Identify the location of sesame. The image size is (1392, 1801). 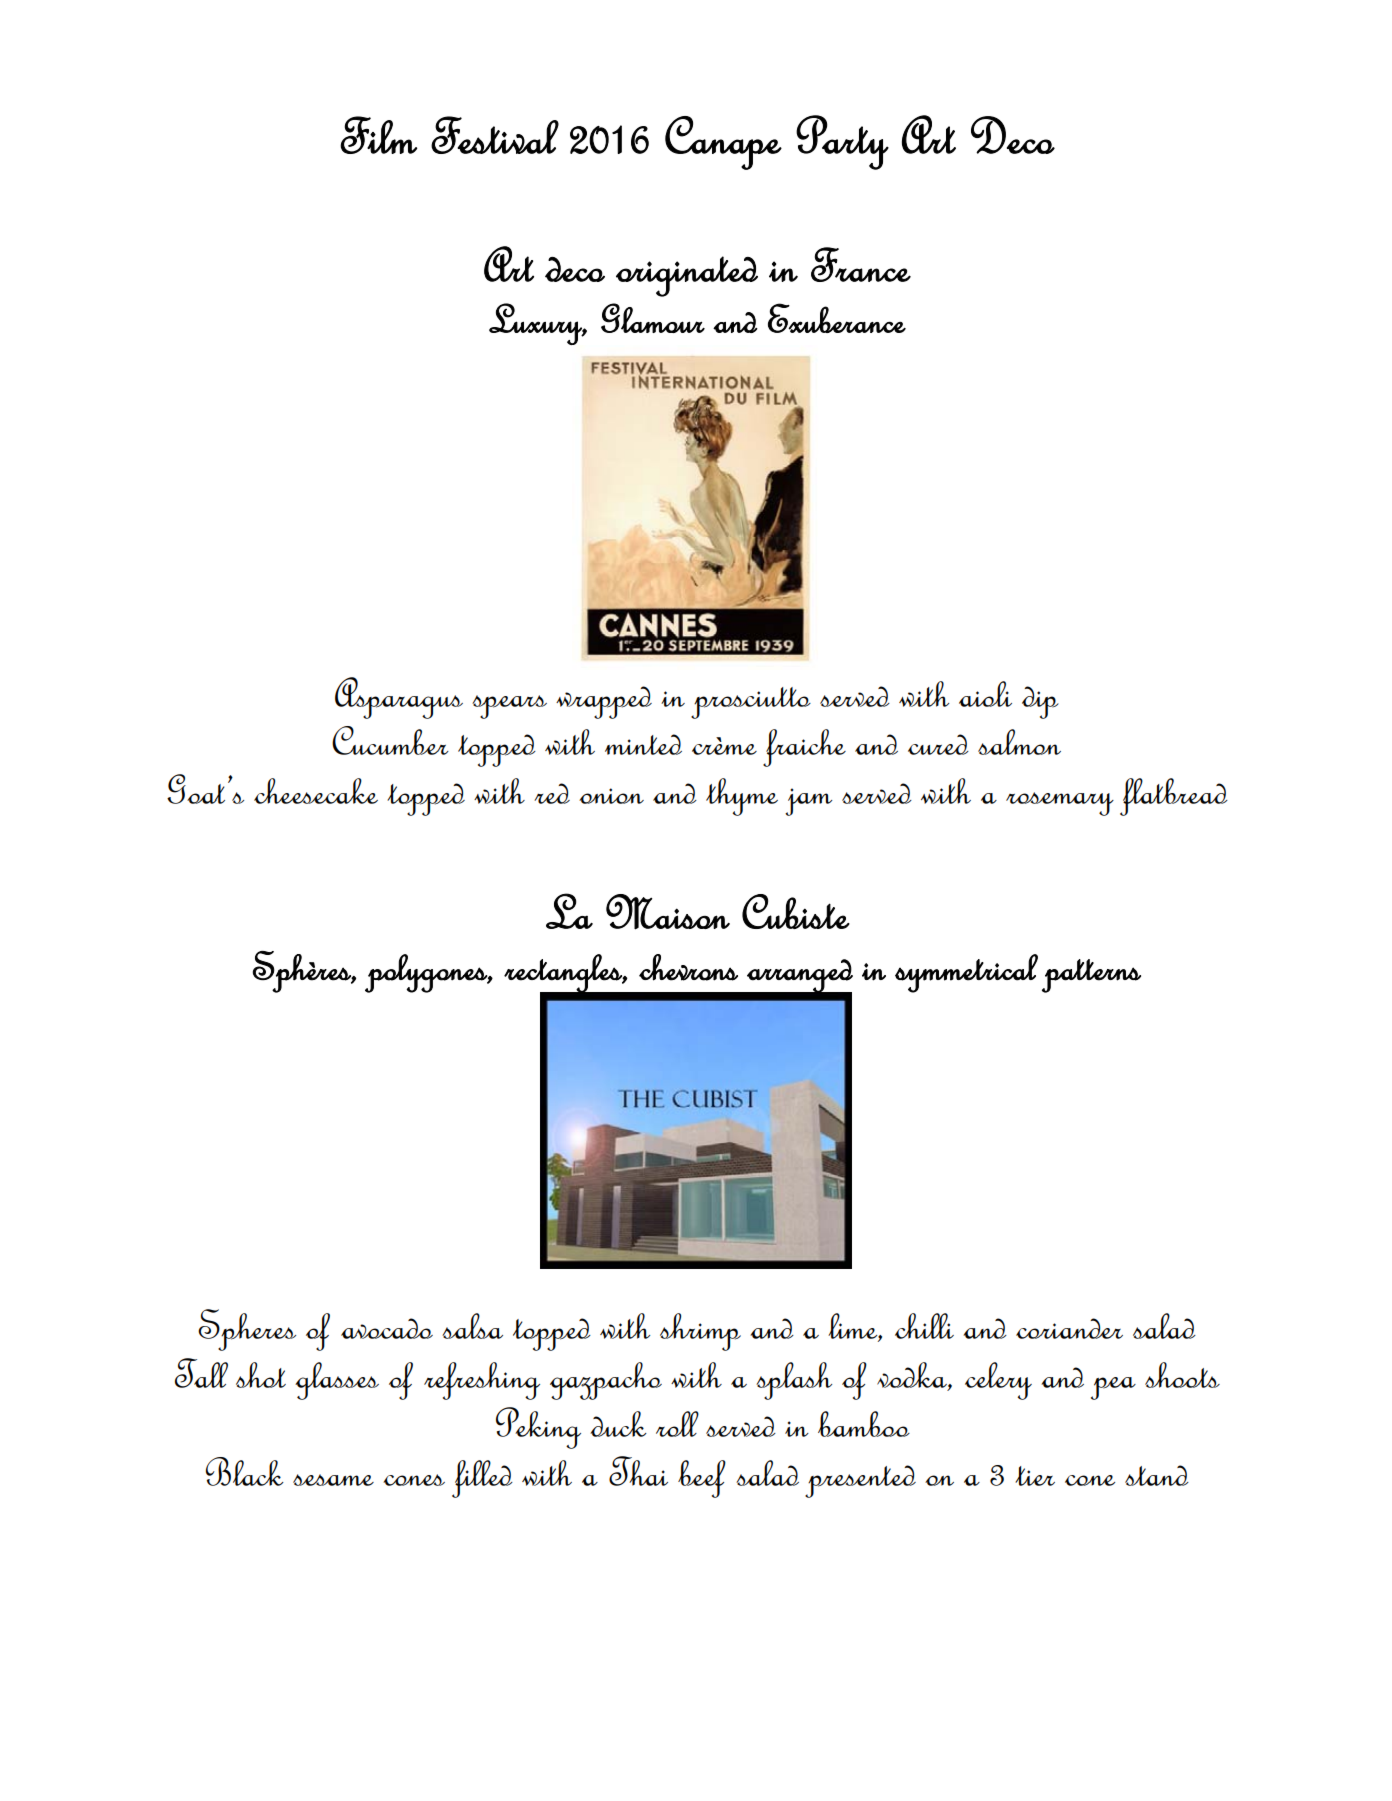
(333, 1480).
